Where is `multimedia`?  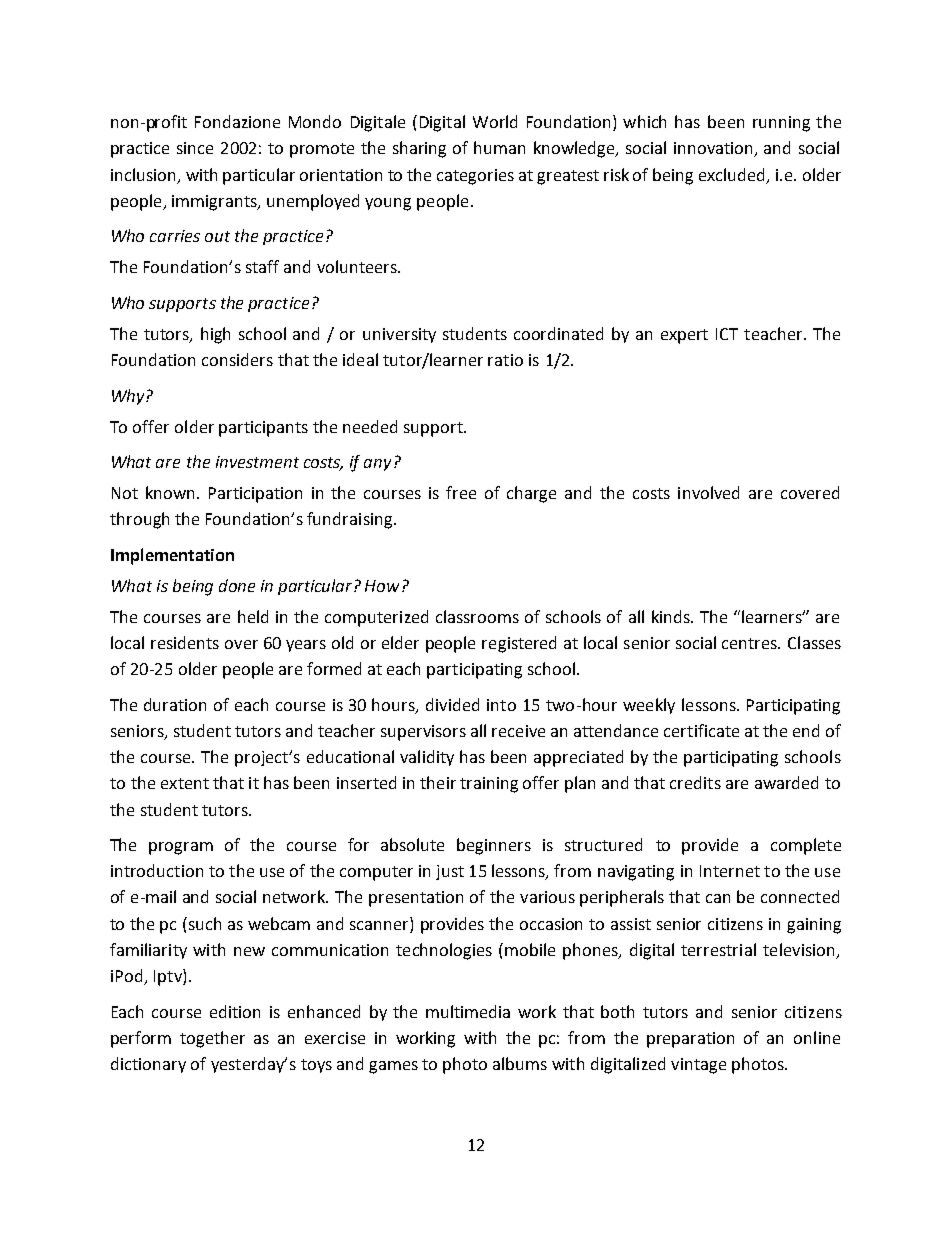 multimedia is located at coordinates (468, 1011).
